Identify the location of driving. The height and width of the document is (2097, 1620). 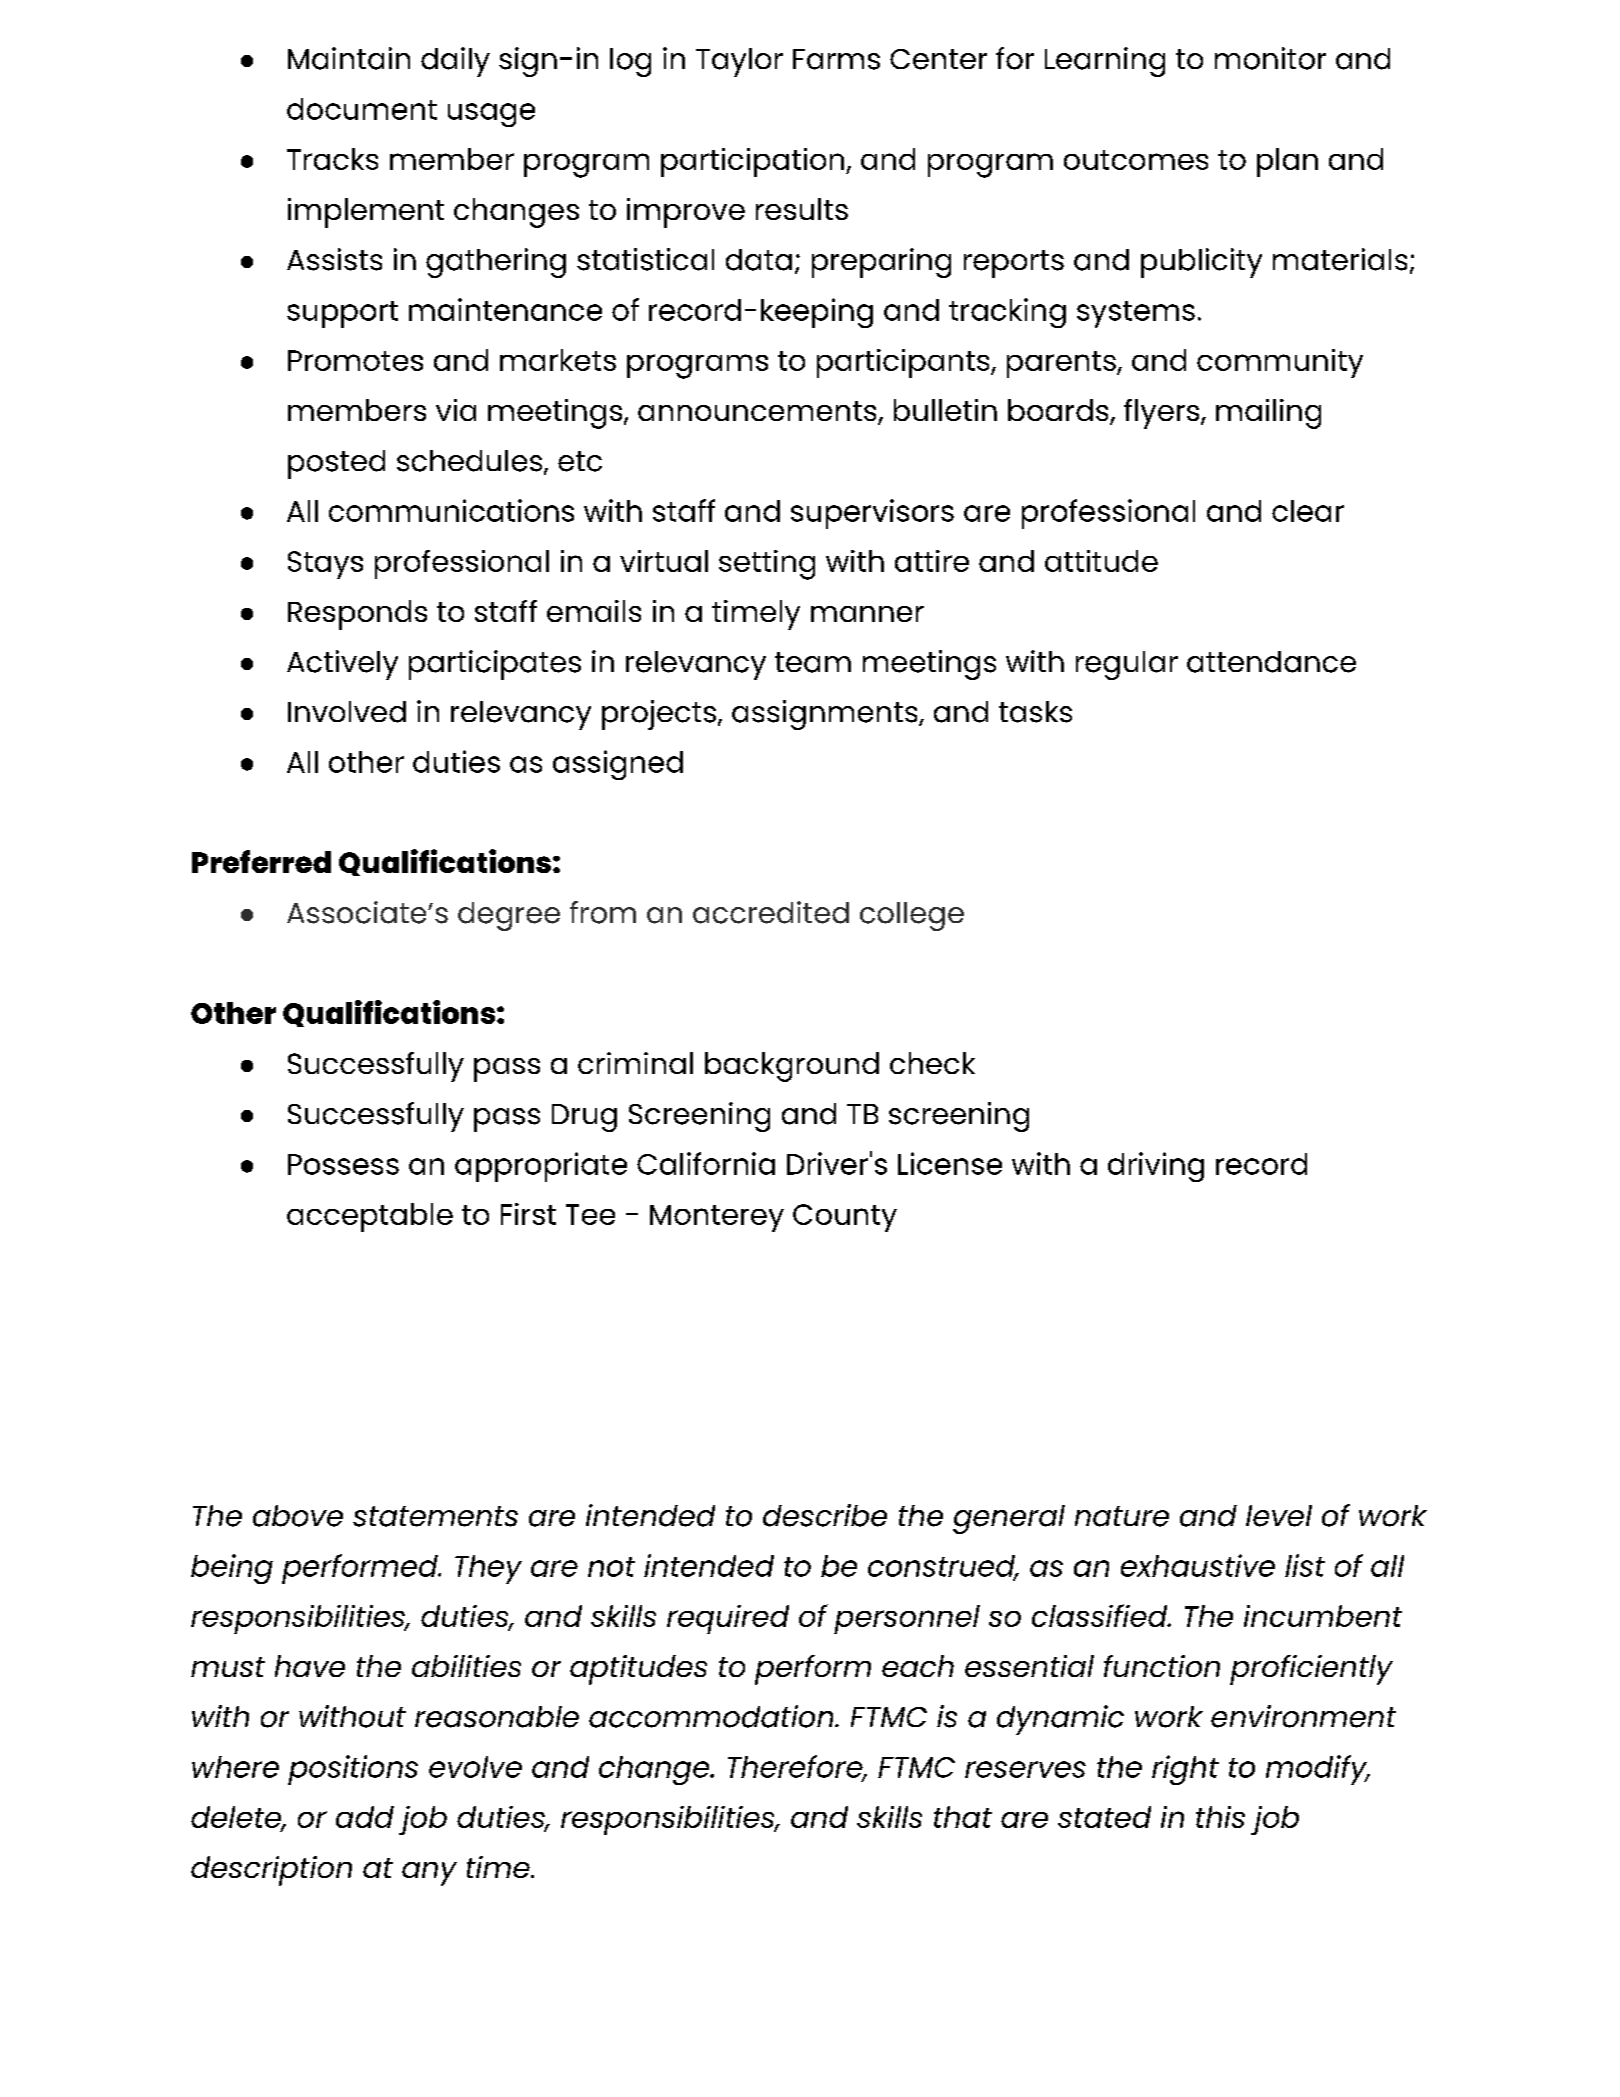
(1156, 1167).
